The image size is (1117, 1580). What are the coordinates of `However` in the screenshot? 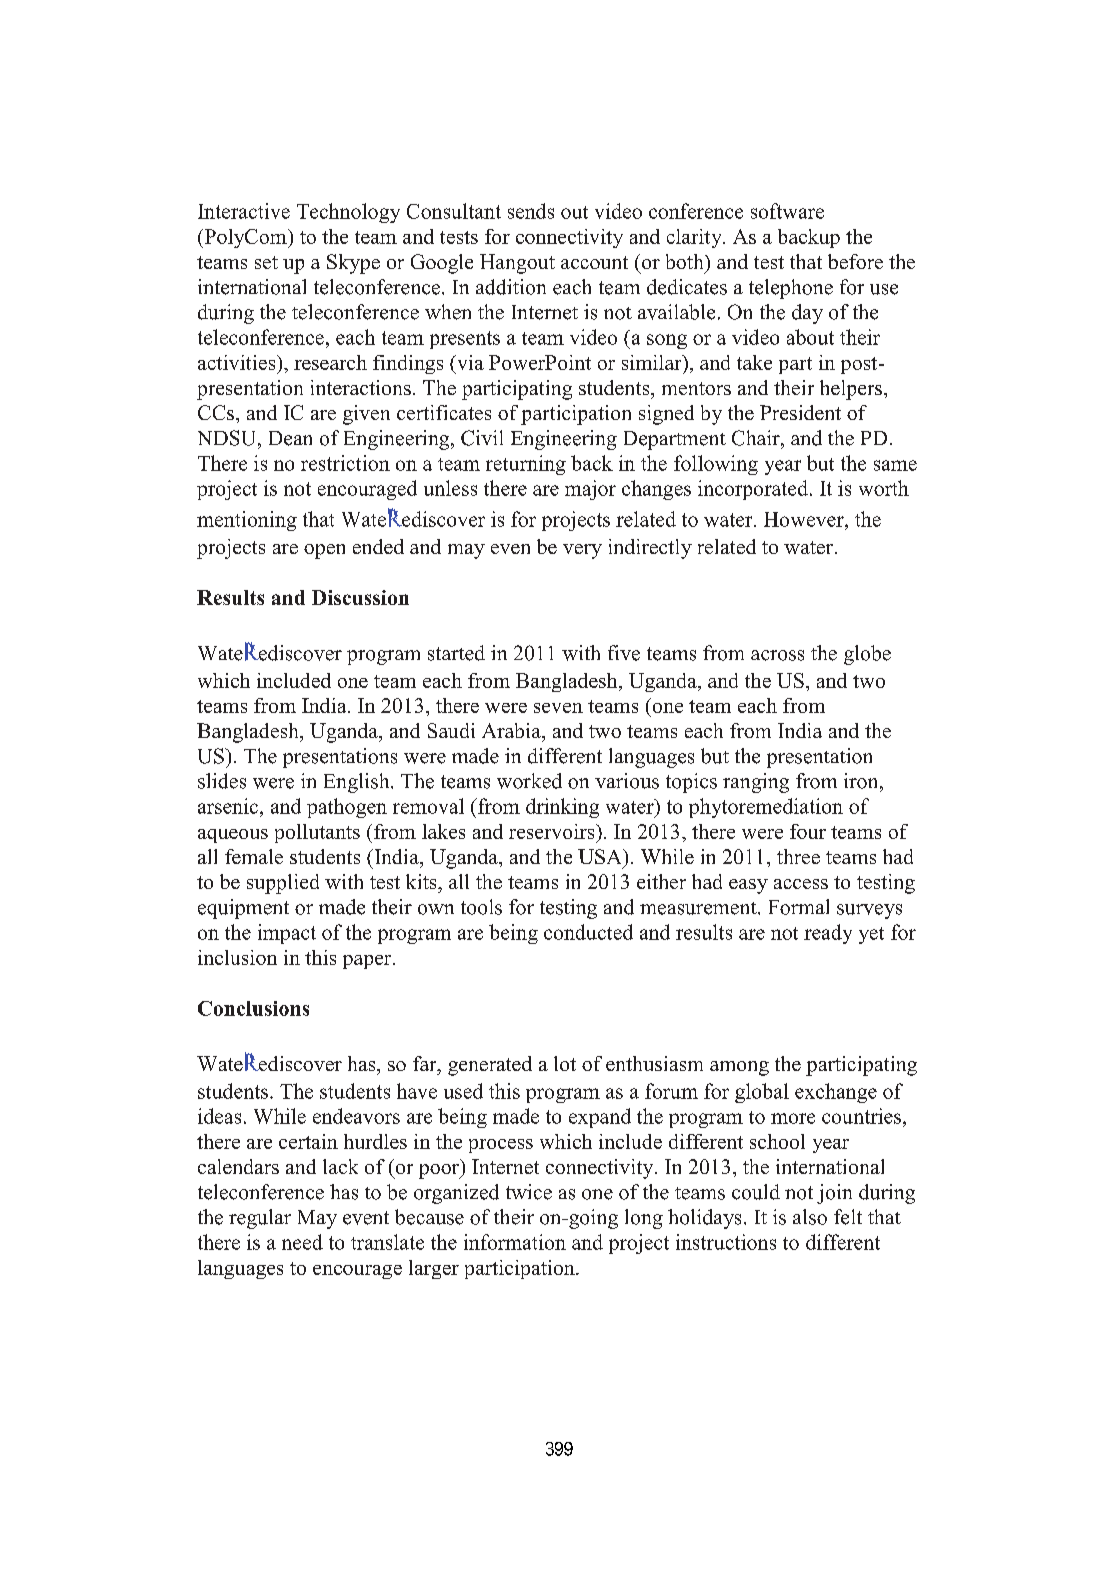 It's located at (805, 519).
